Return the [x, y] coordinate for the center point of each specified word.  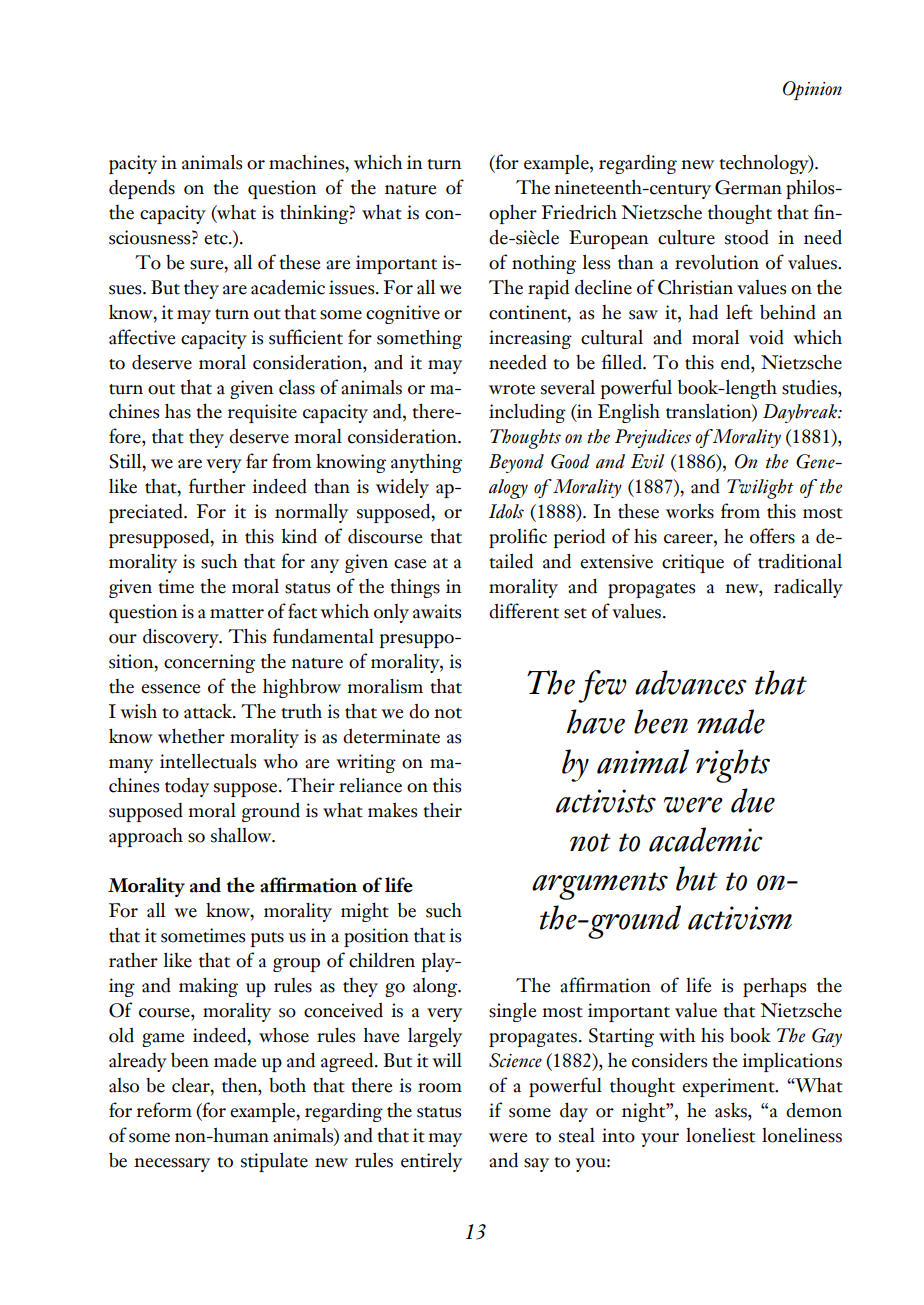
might [365, 912]
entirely [431, 1162]
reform [164, 1110]
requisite [262, 413]
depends [142, 189]
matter [237, 613]
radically [808, 588]
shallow [242, 835]
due [753, 800]
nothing [544, 264]
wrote [512, 389]
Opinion [812, 90]
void [766, 337]
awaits [437, 611]
